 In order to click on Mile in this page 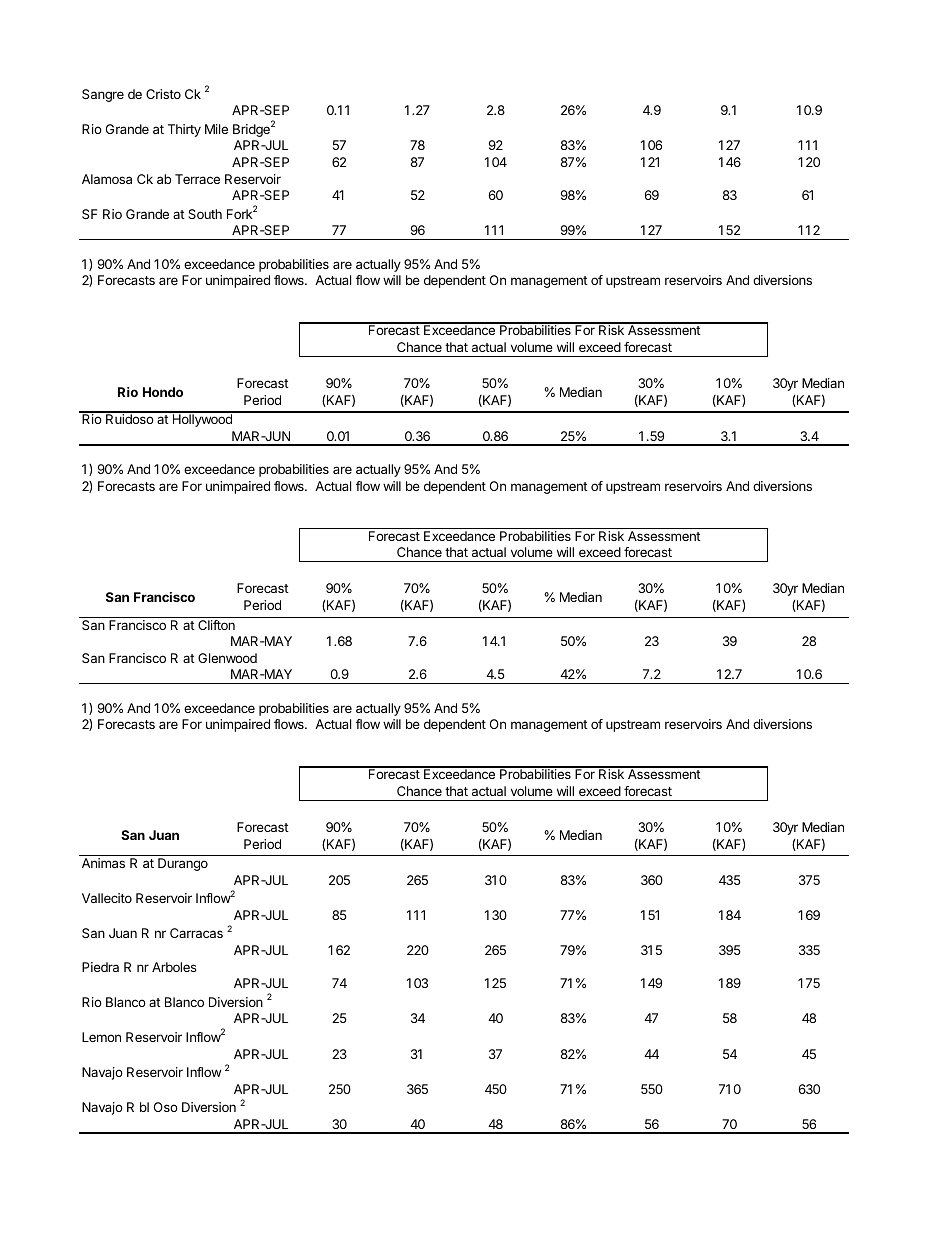, I will do `click(216, 129)`.
